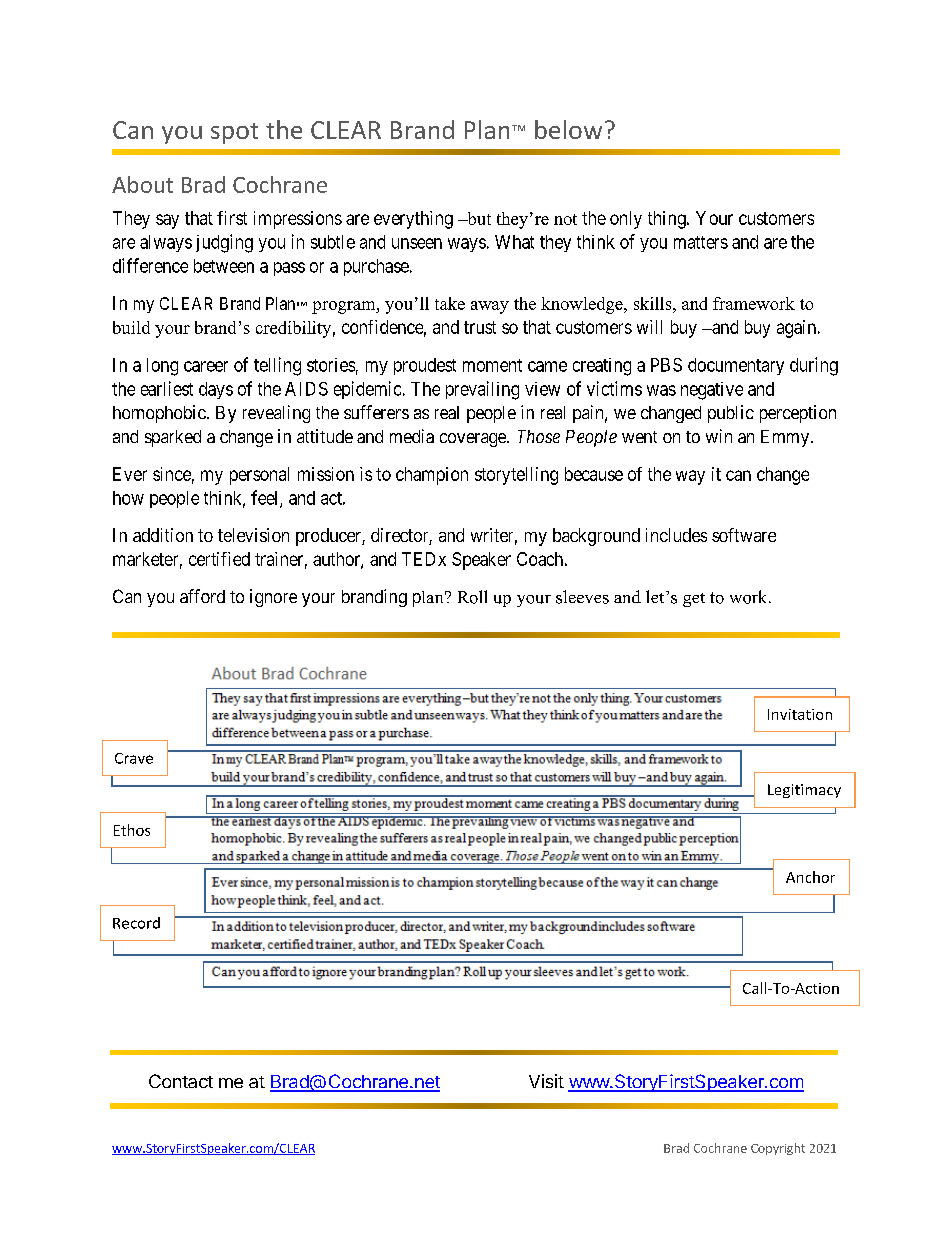  I want to click on Visit, so click(546, 1081).
